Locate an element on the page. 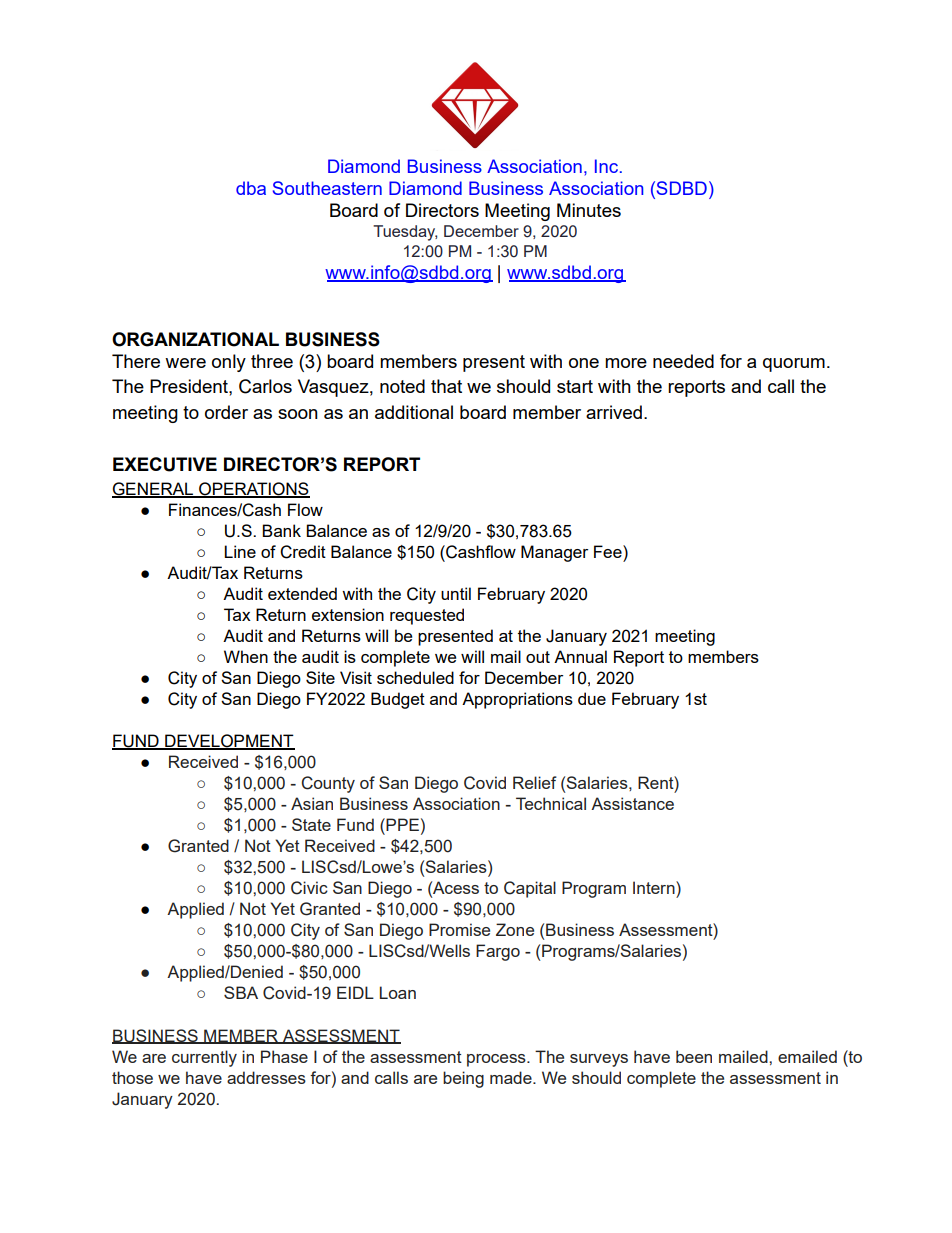 This document has height=1233, width=952. been is located at coordinates (694, 1056).
